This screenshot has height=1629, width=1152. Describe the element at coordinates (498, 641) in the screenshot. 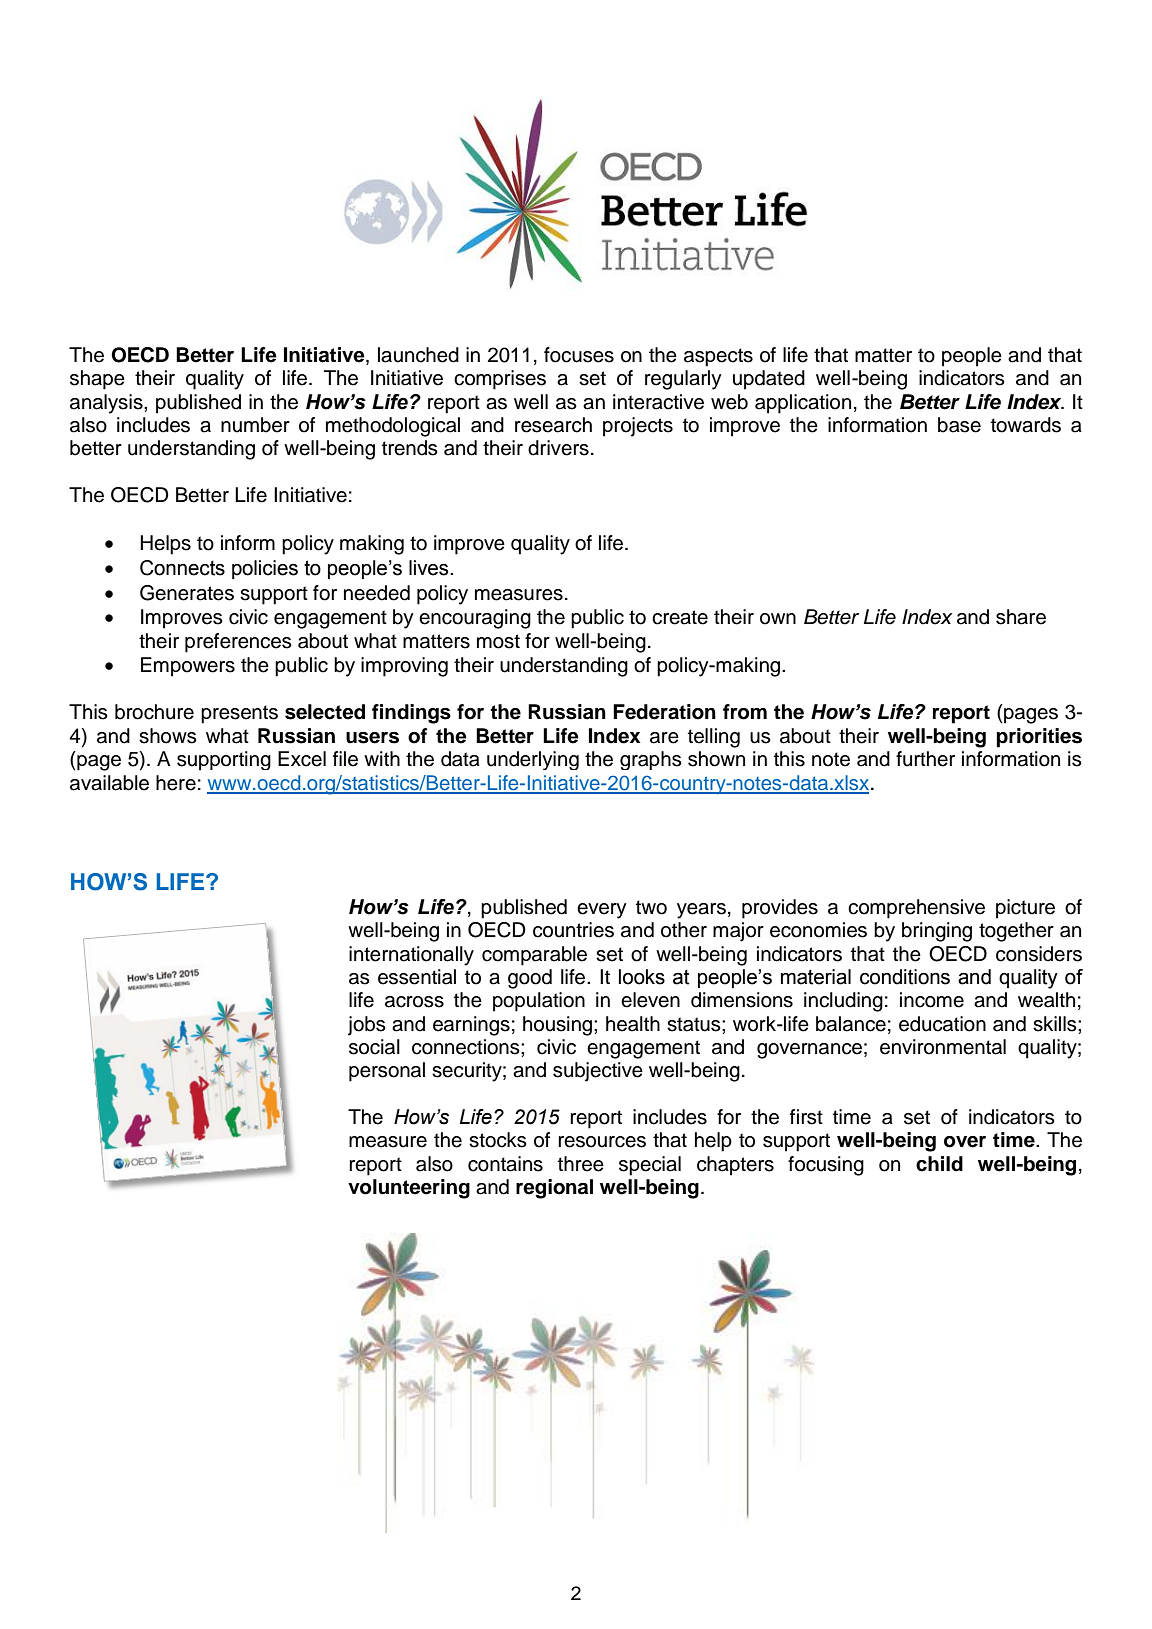

I see `most` at that location.
